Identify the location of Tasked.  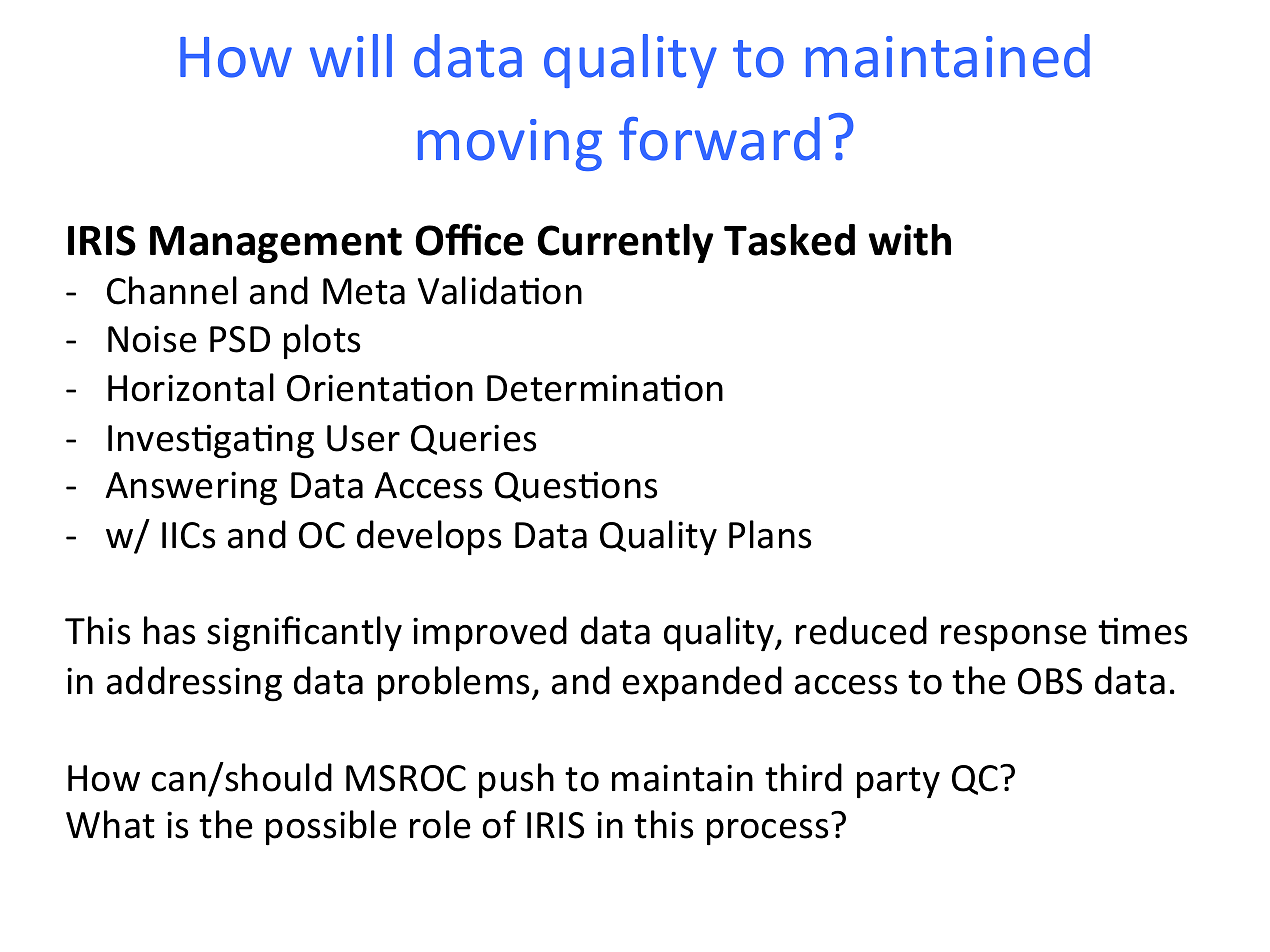
(789, 240).
